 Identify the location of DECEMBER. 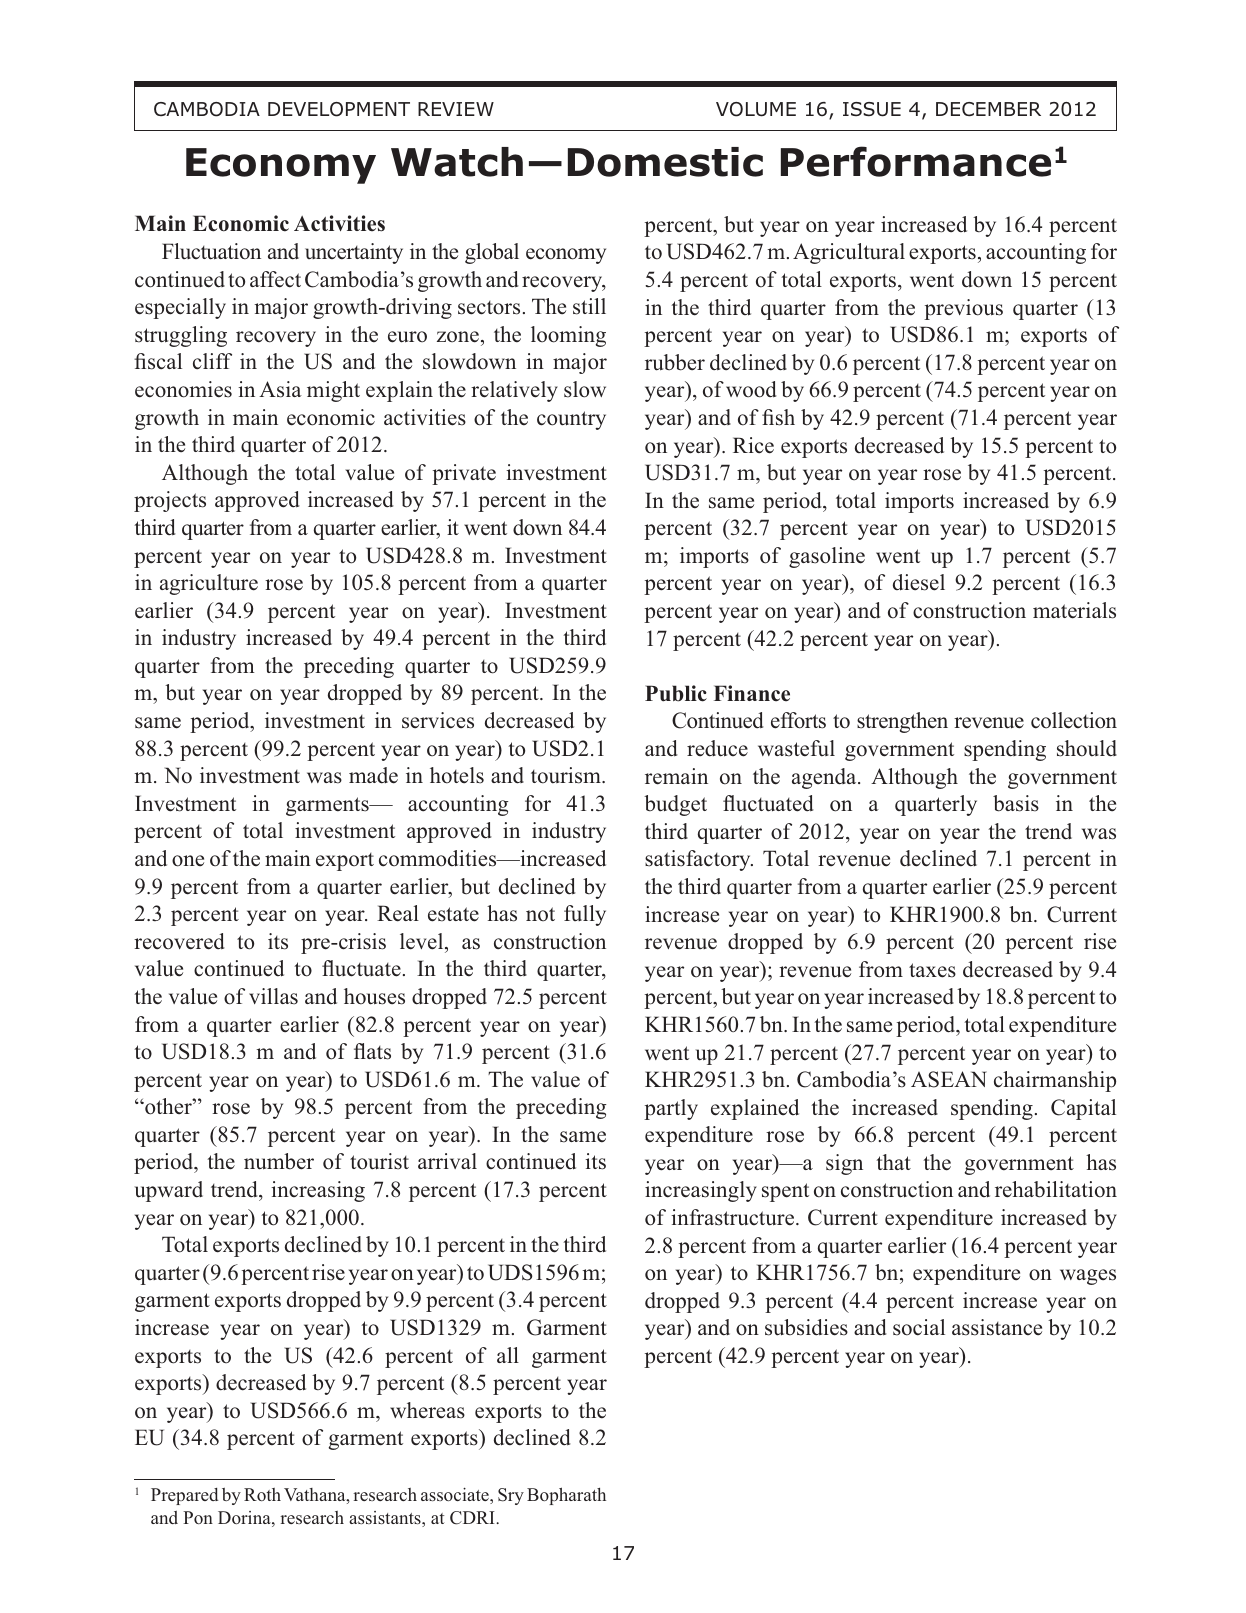
(988, 109).
